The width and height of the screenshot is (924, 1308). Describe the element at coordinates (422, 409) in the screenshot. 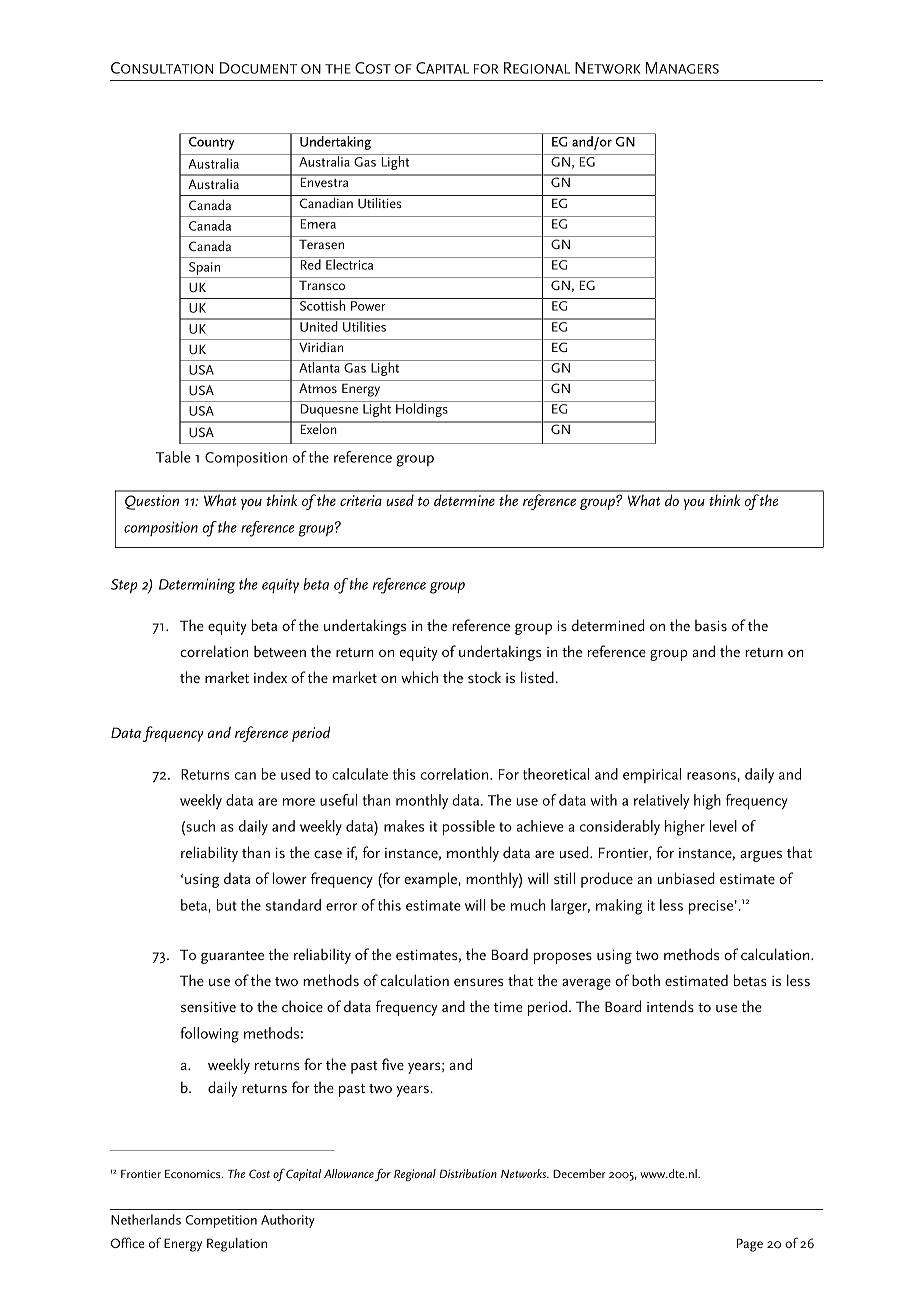

I see `Holdings` at that location.
